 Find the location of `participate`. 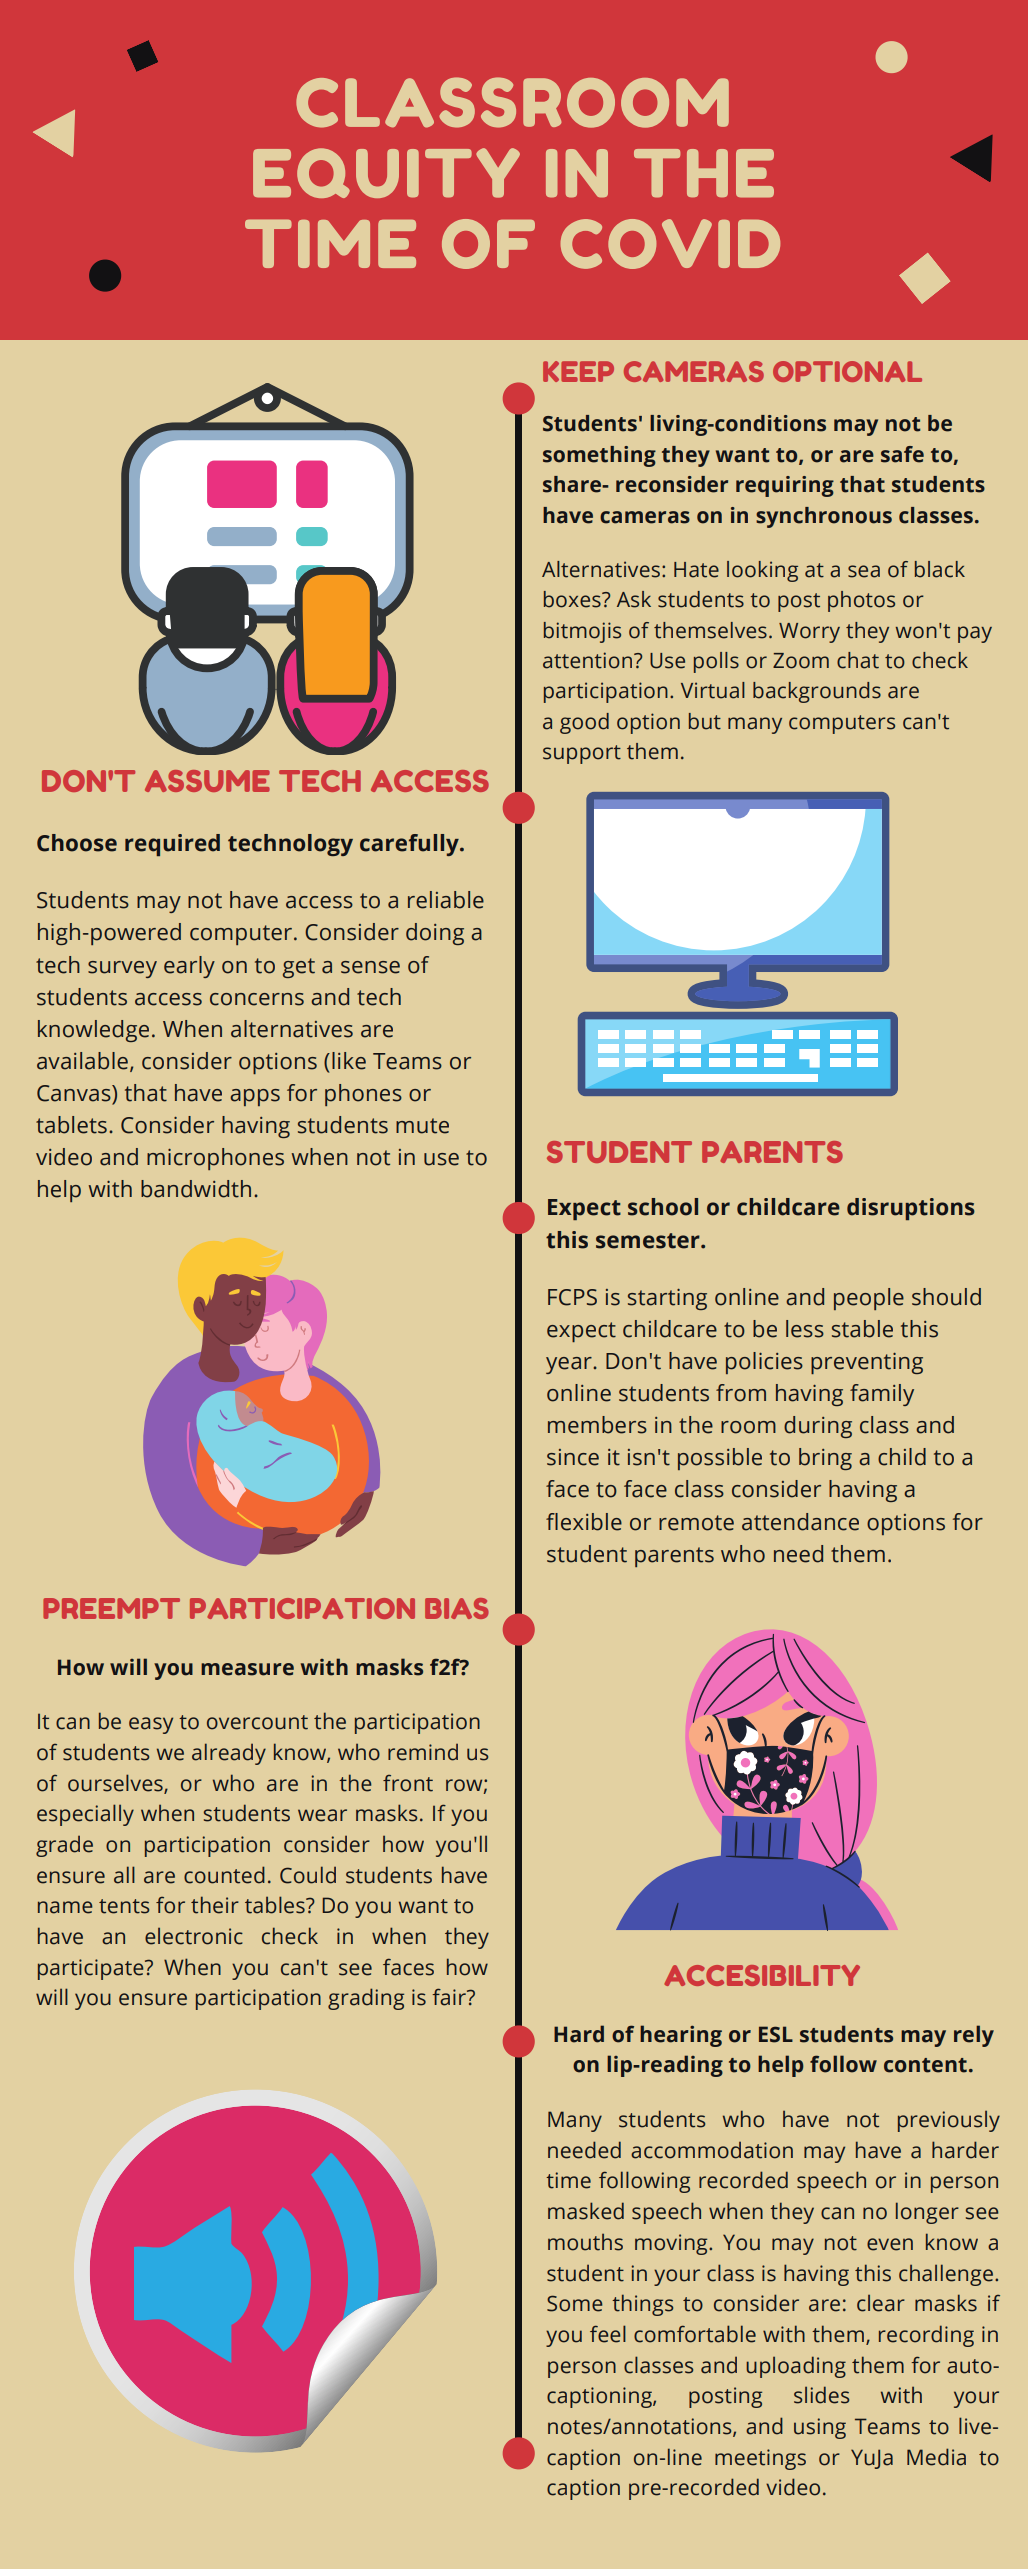

participate is located at coordinates (92, 1969).
